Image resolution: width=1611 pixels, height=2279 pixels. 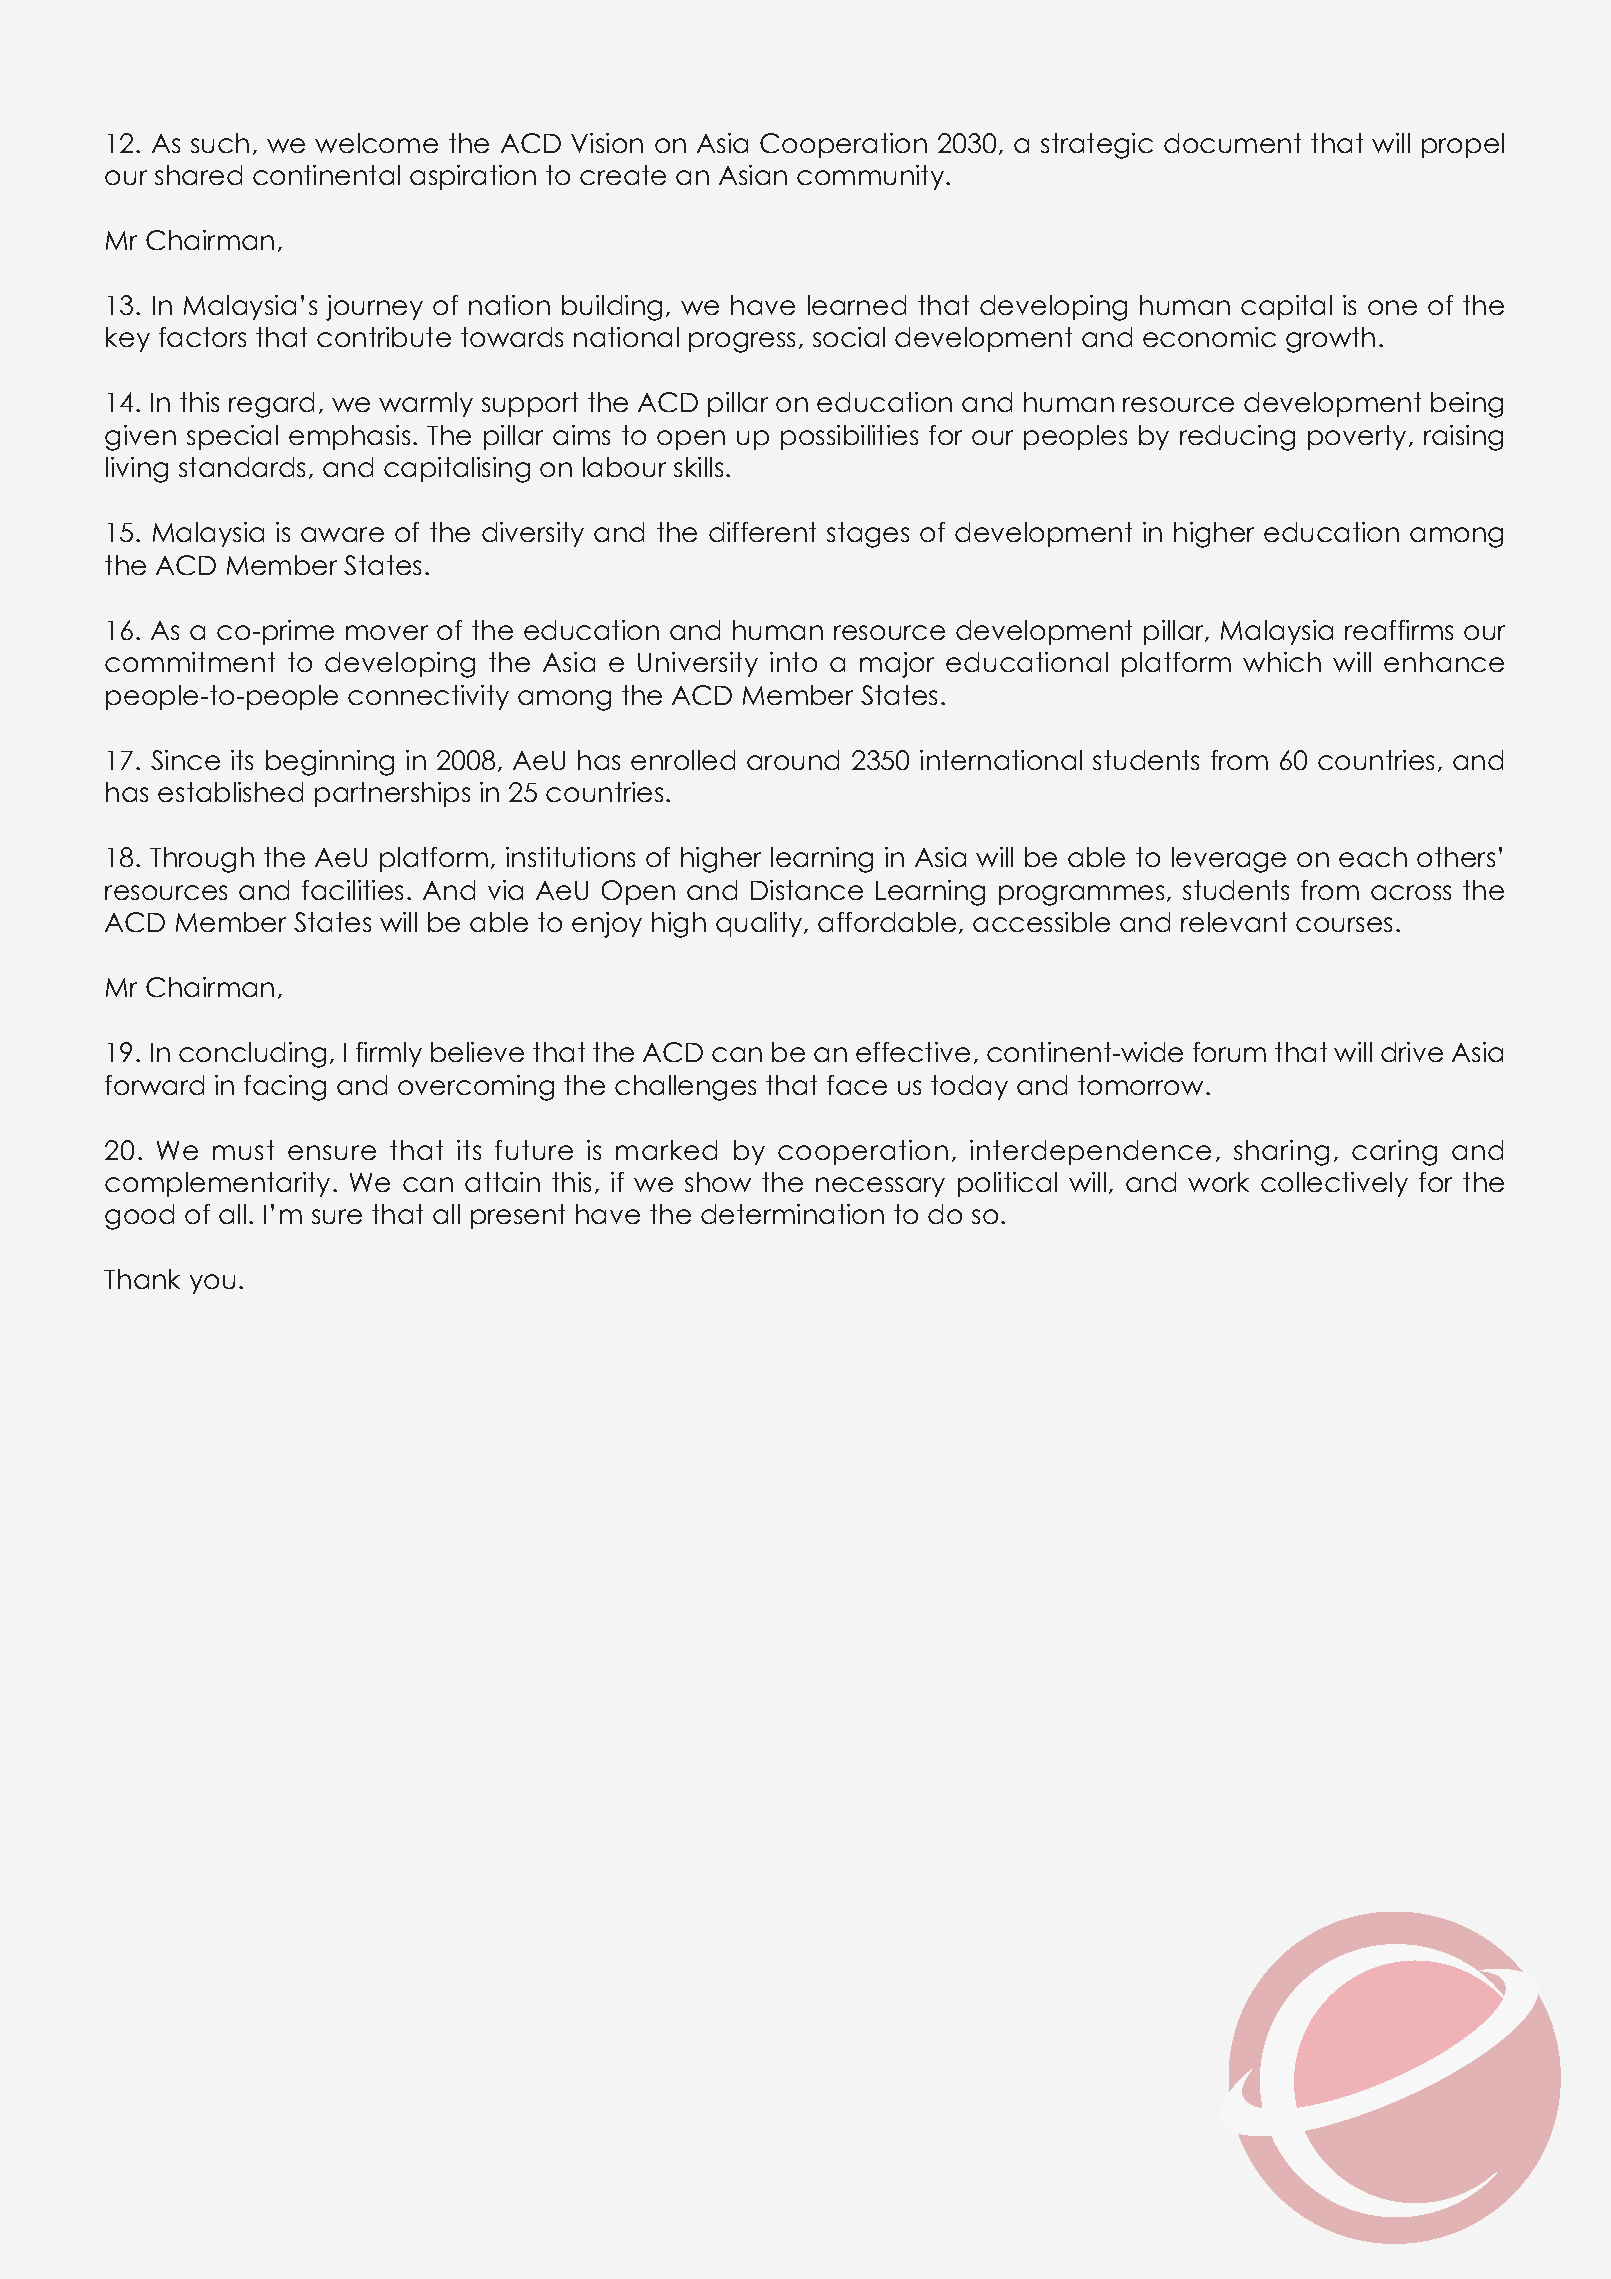 I want to click on document, so click(x=1232, y=143).
